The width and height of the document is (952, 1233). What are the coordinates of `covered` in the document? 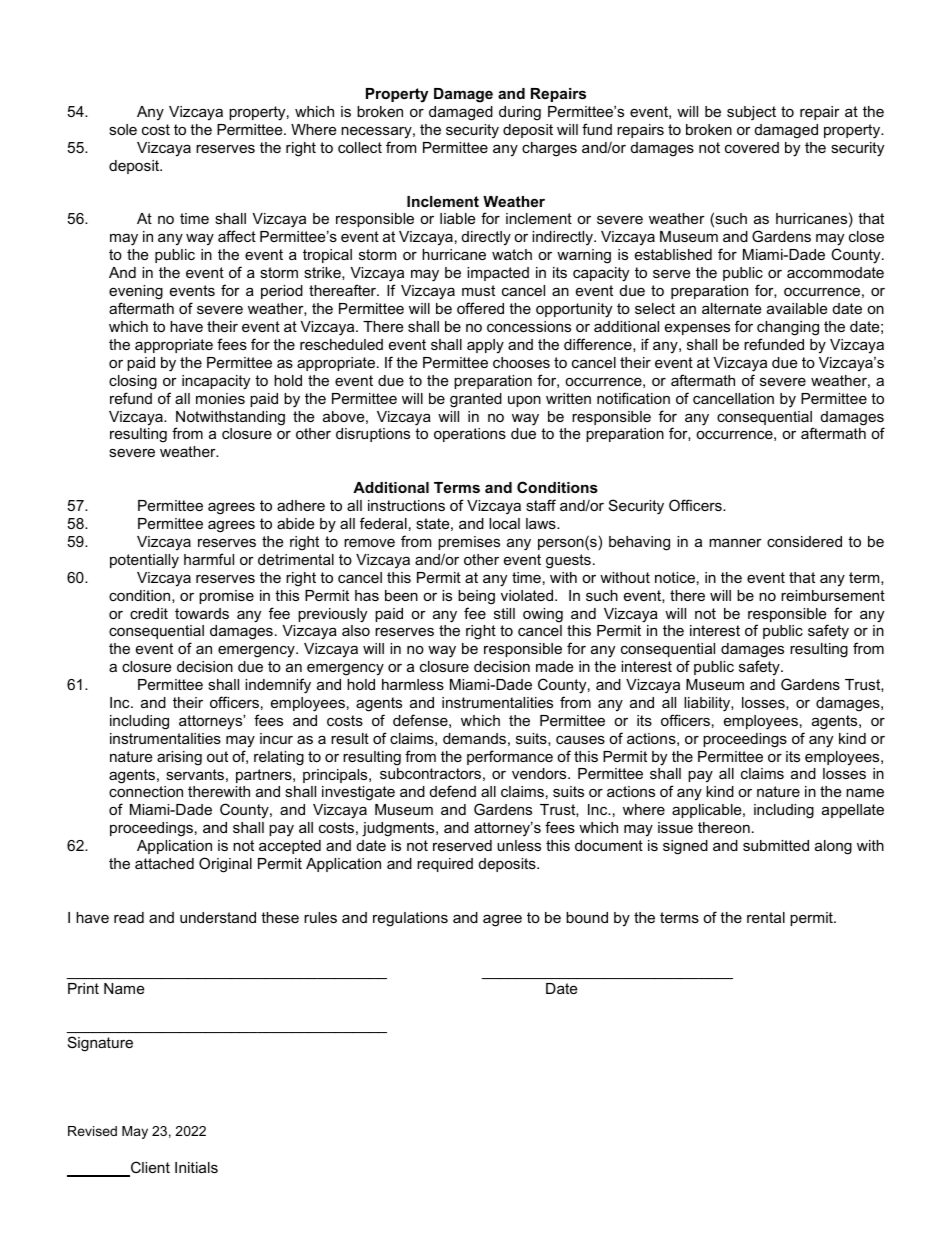 It's located at (752, 147).
